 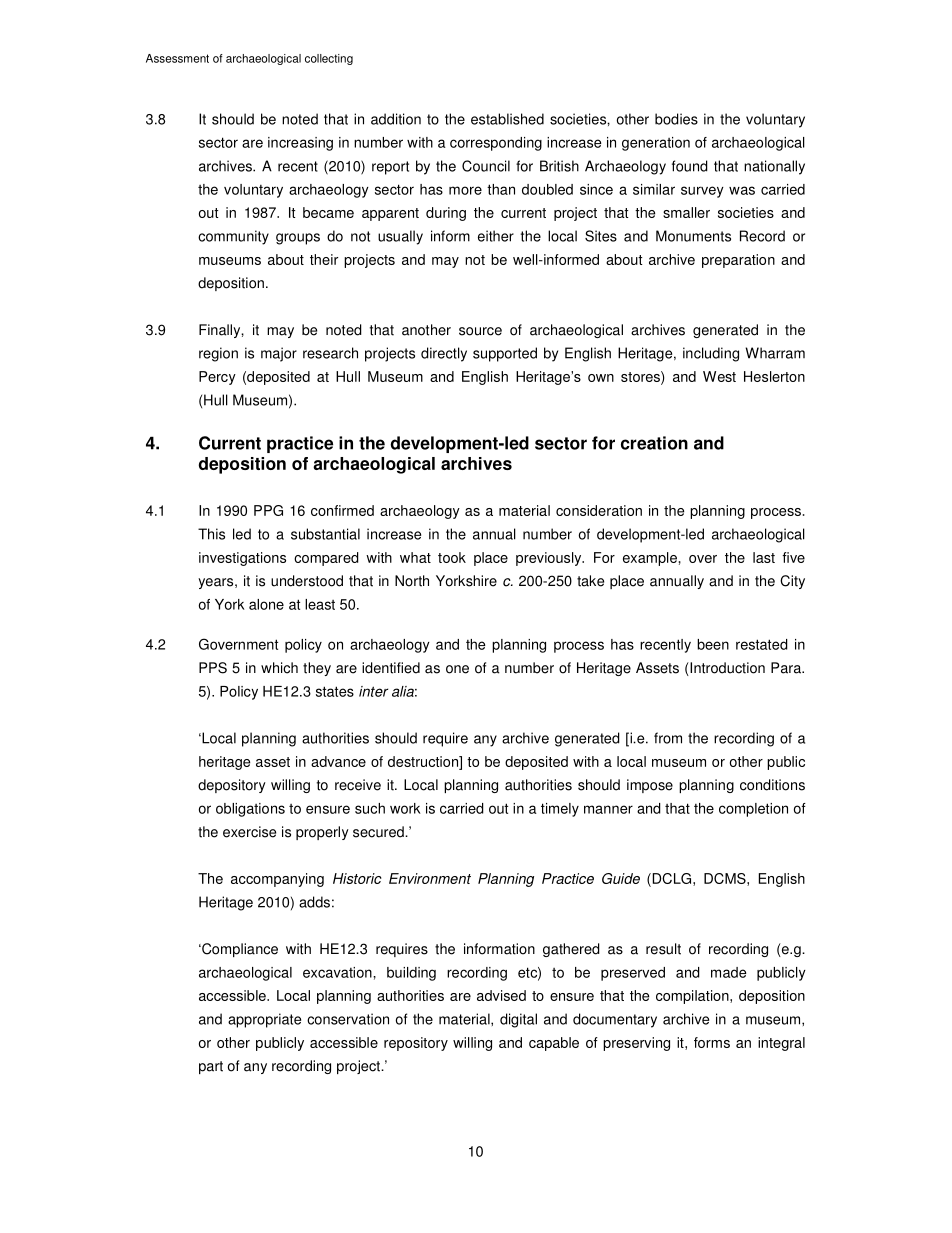 What do you see at coordinates (712, 1042) in the screenshot?
I see `forms` at bounding box center [712, 1042].
